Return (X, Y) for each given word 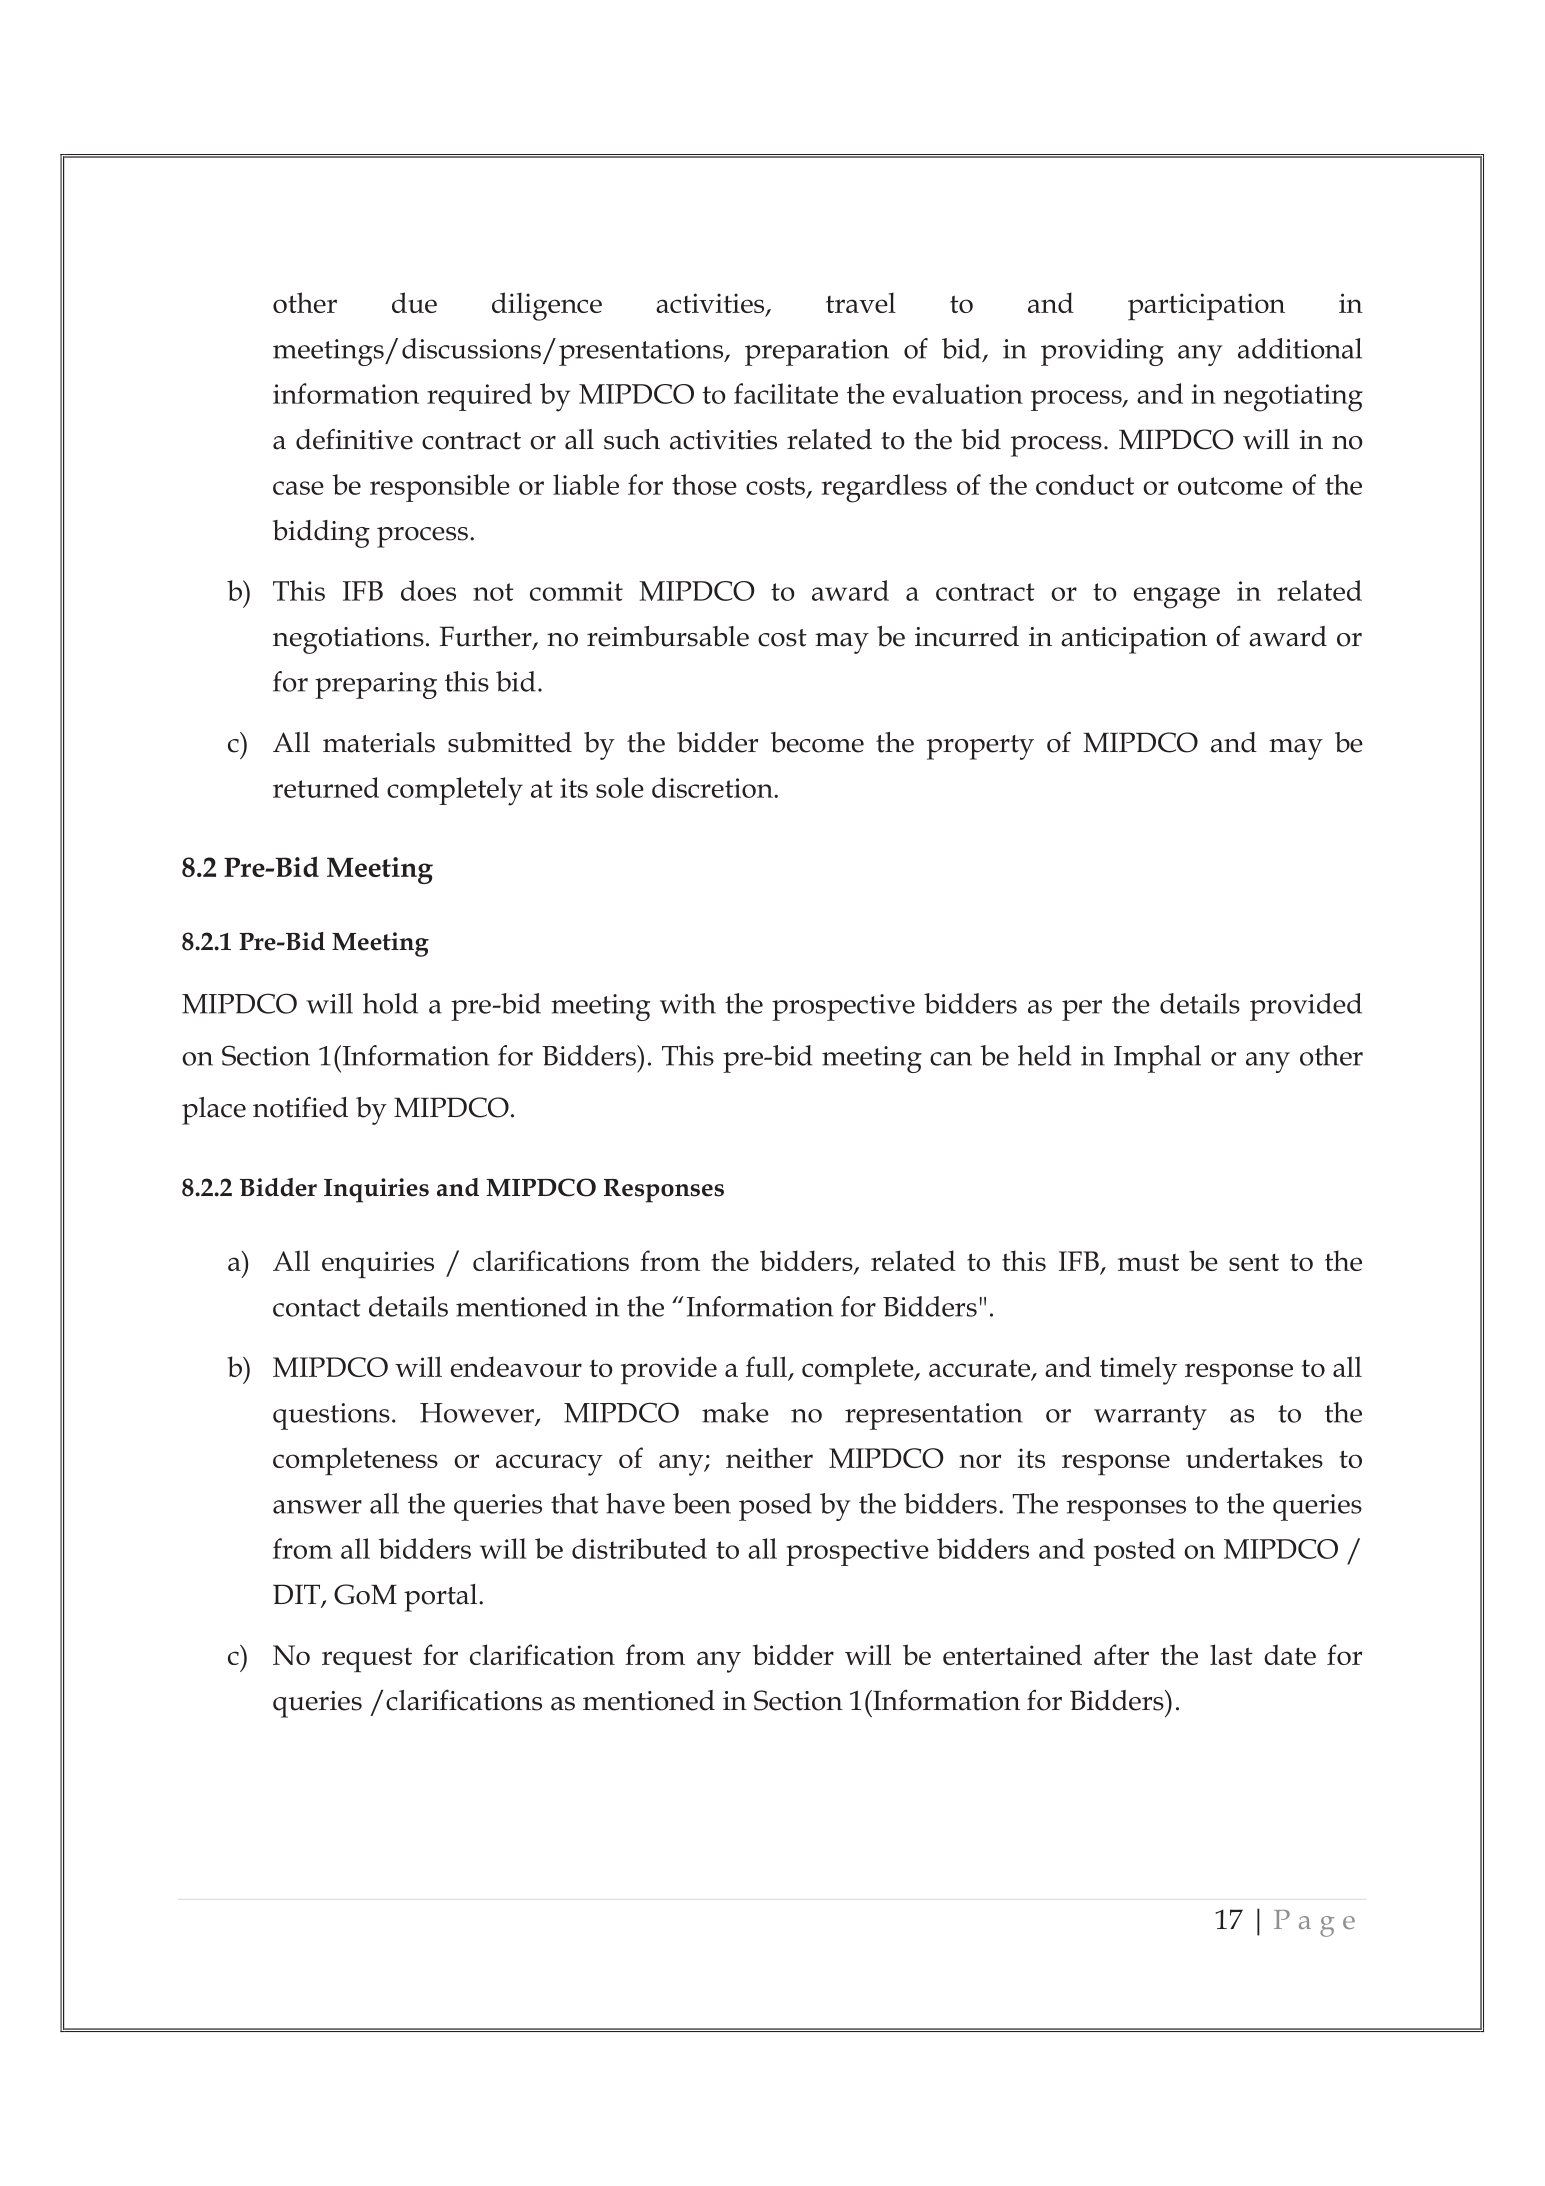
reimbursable (668, 636)
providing (1102, 352)
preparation (817, 352)
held (1044, 1055)
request (367, 1660)
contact (317, 1308)
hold (390, 1003)
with (688, 1003)
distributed (639, 1548)
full (767, 1368)
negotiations (348, 640)
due (414, 302)
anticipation (1134, 640)
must (1148, 1262)
